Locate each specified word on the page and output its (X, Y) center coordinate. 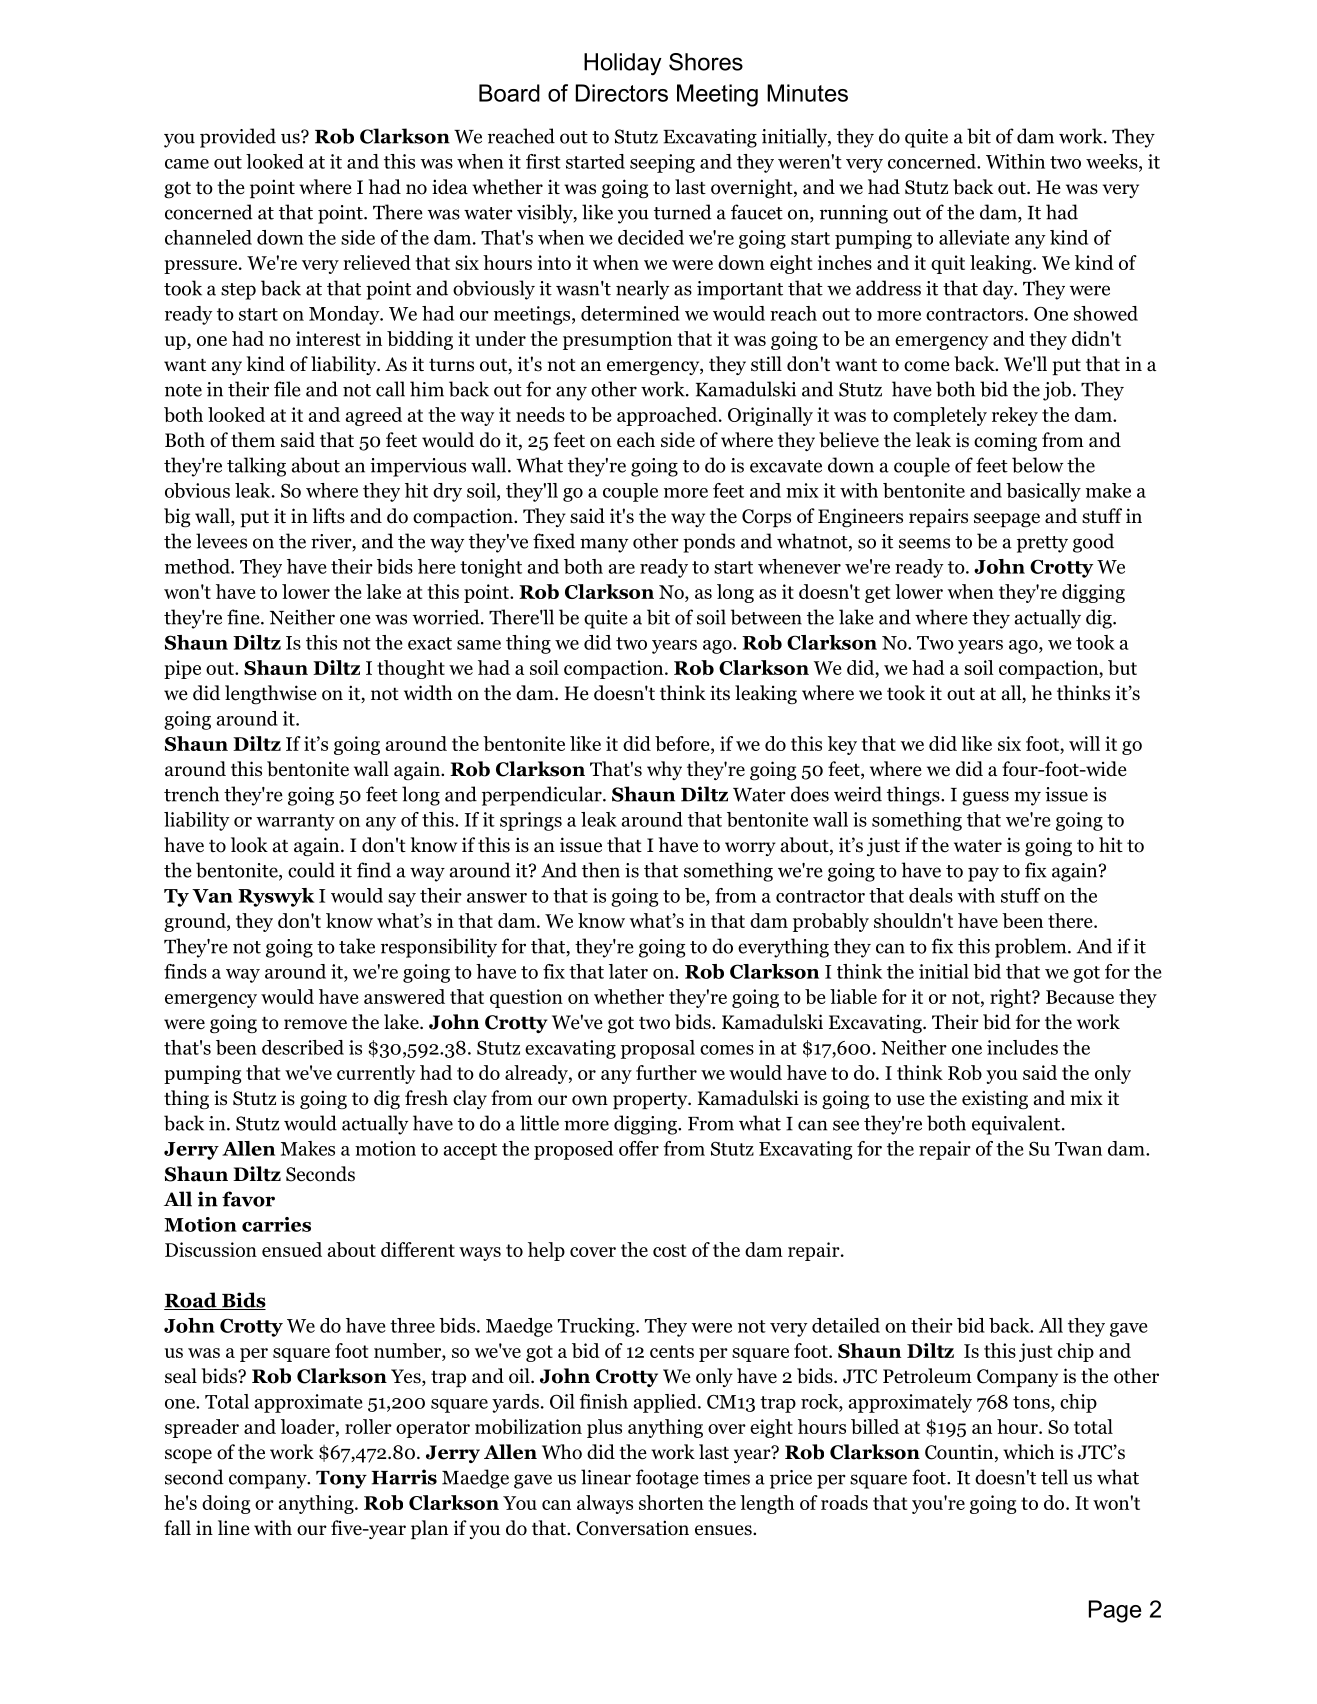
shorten (671, 1502)
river (332, 542)
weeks (1113, 162)
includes (1022, 1047)
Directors (622, 93)
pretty (1042, 544)
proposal (658, 1049)
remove (315, 1024)
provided (238, 138)
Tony (341, 1480)
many (604, 545)
